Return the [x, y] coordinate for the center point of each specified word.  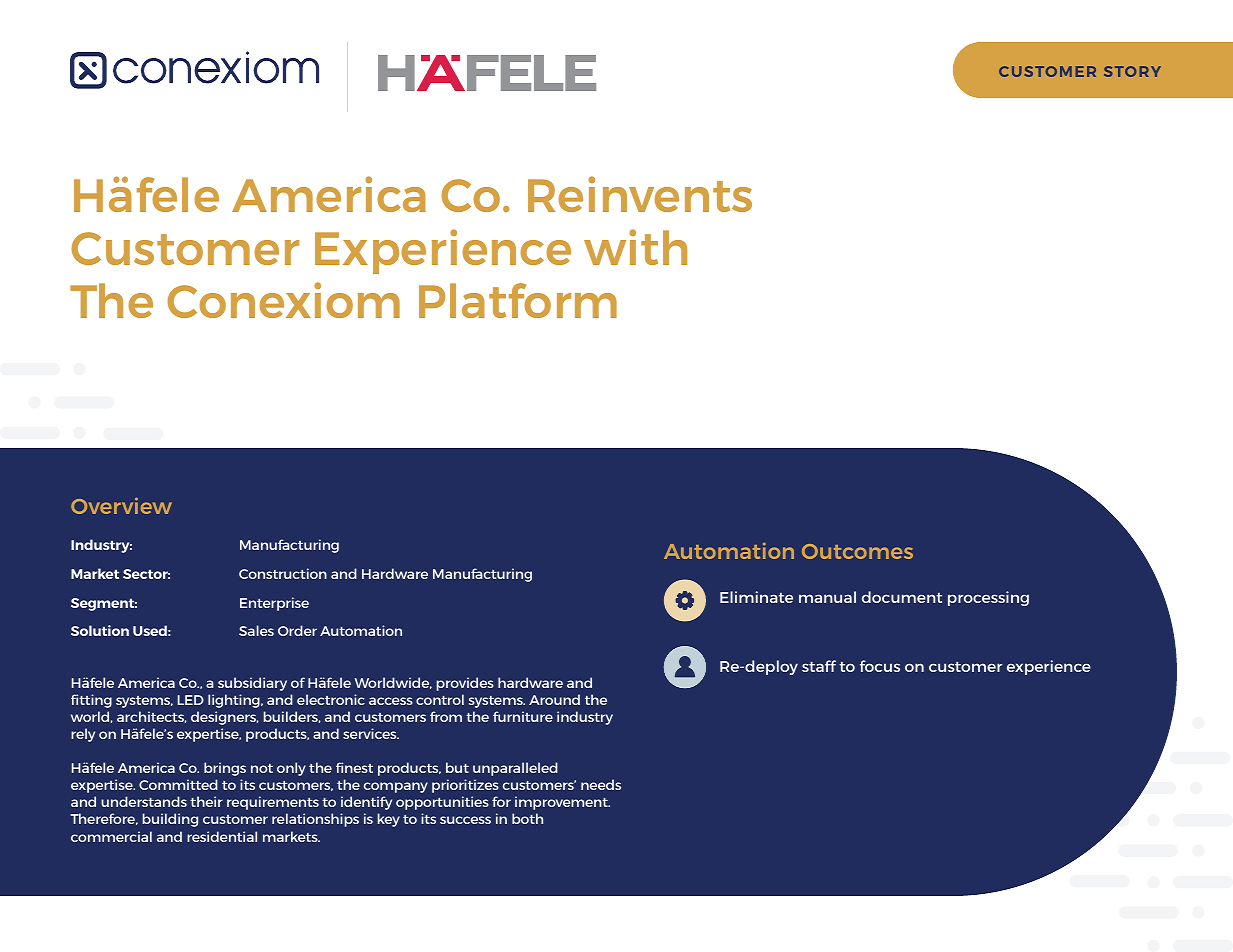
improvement [562, 803]
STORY [1132, 71]
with [635, 247]
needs [601, 784]
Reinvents [640, 194]
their [206, 801]
